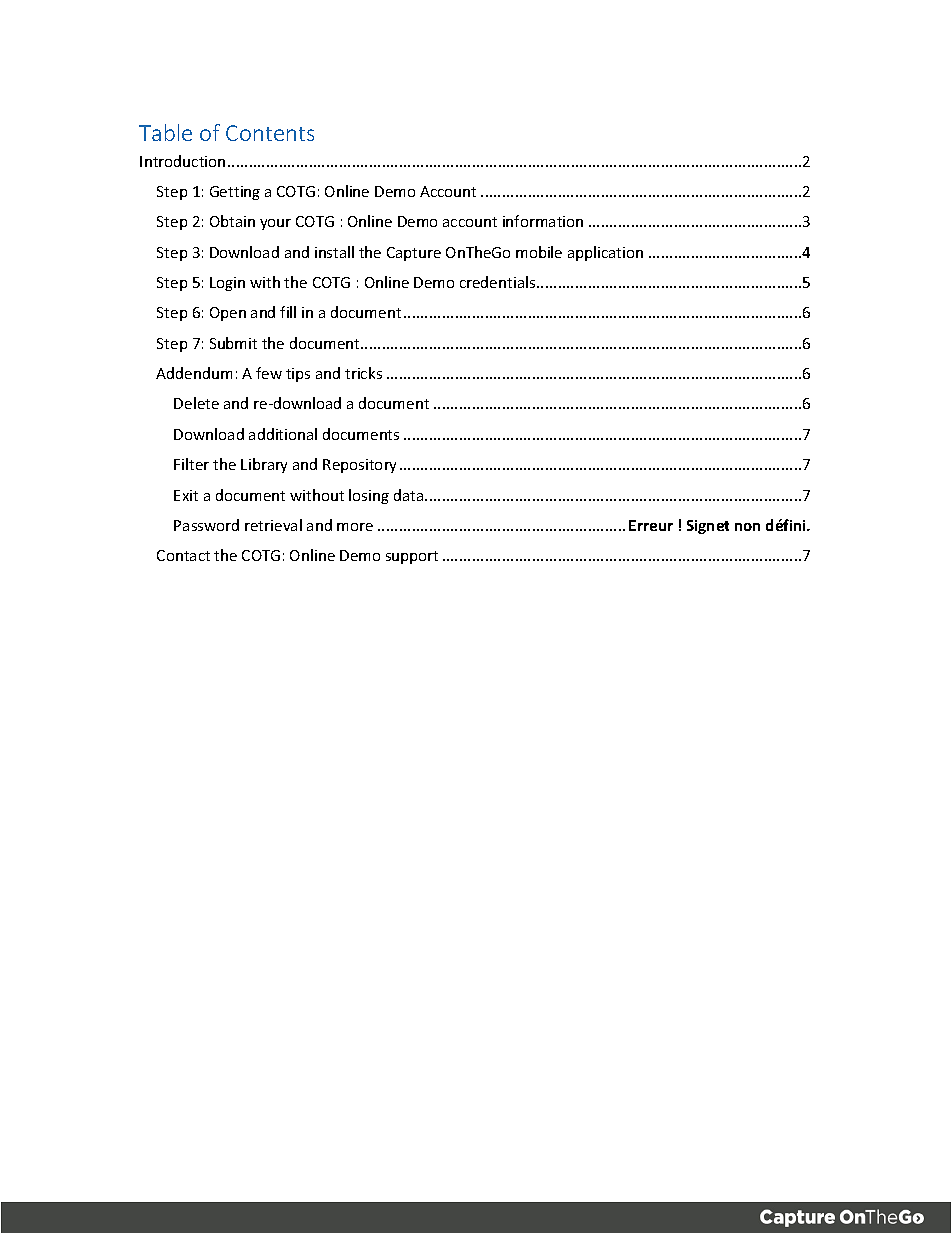 This image has width=952, height=1233. I want to click on Signet, so click(708, 527).
